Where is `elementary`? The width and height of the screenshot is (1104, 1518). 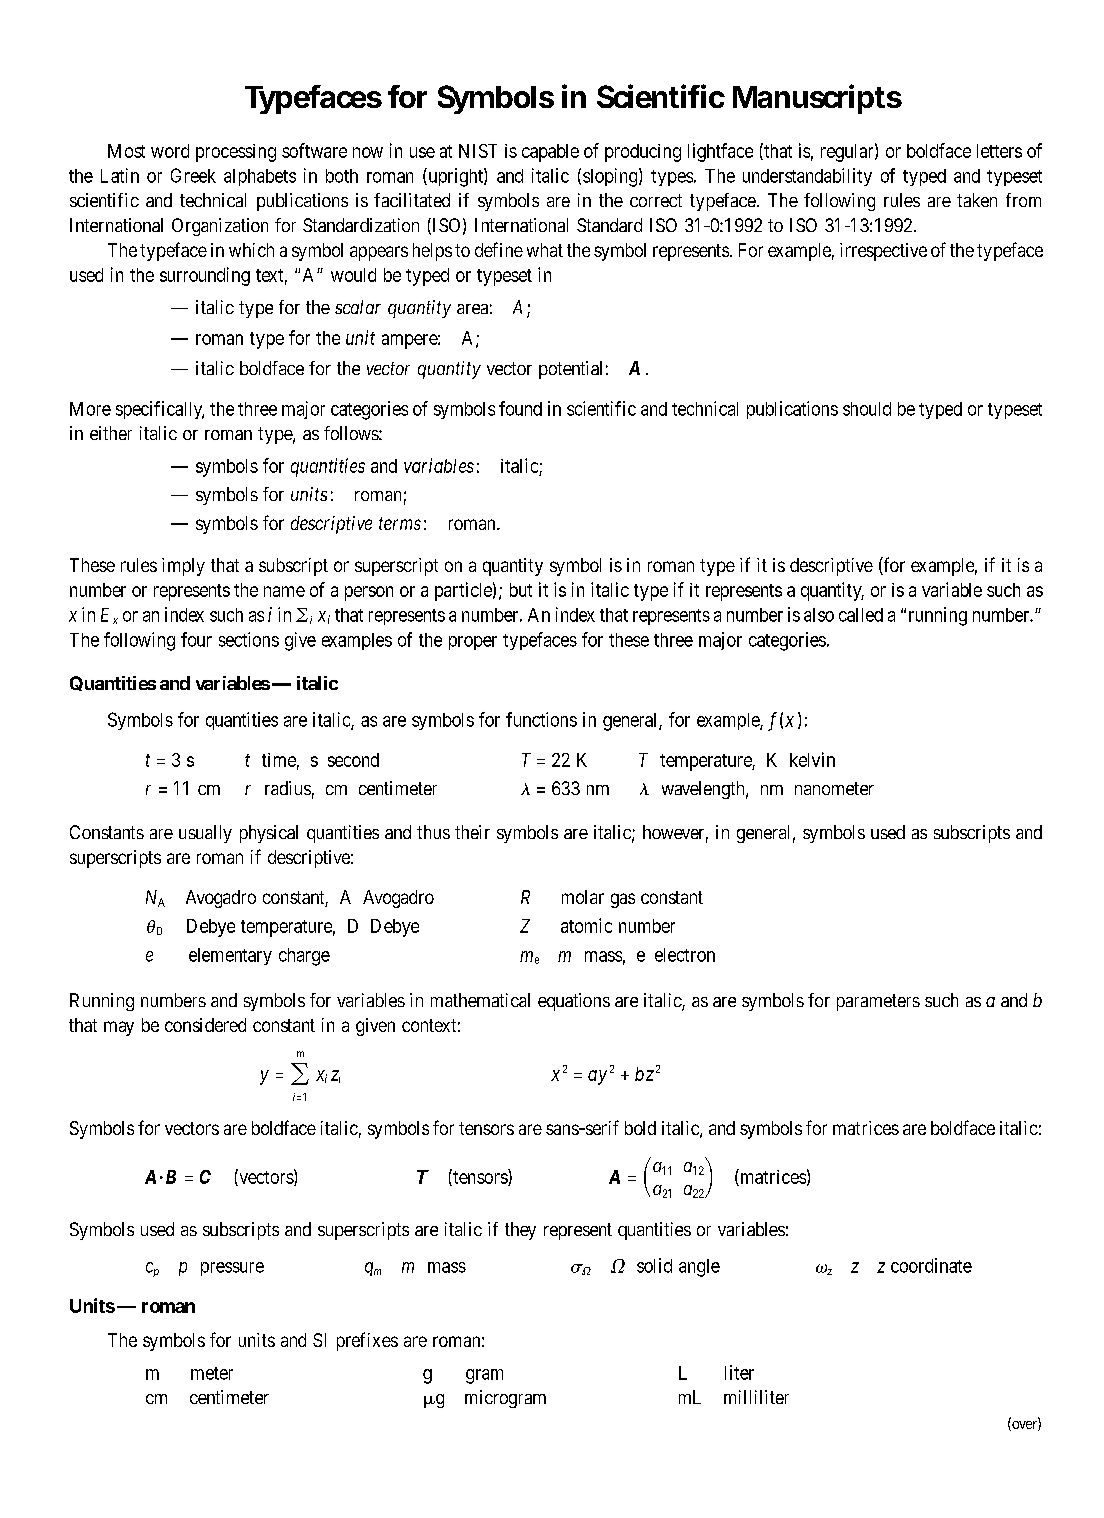 elementary is located at coordinates (230, 956).
